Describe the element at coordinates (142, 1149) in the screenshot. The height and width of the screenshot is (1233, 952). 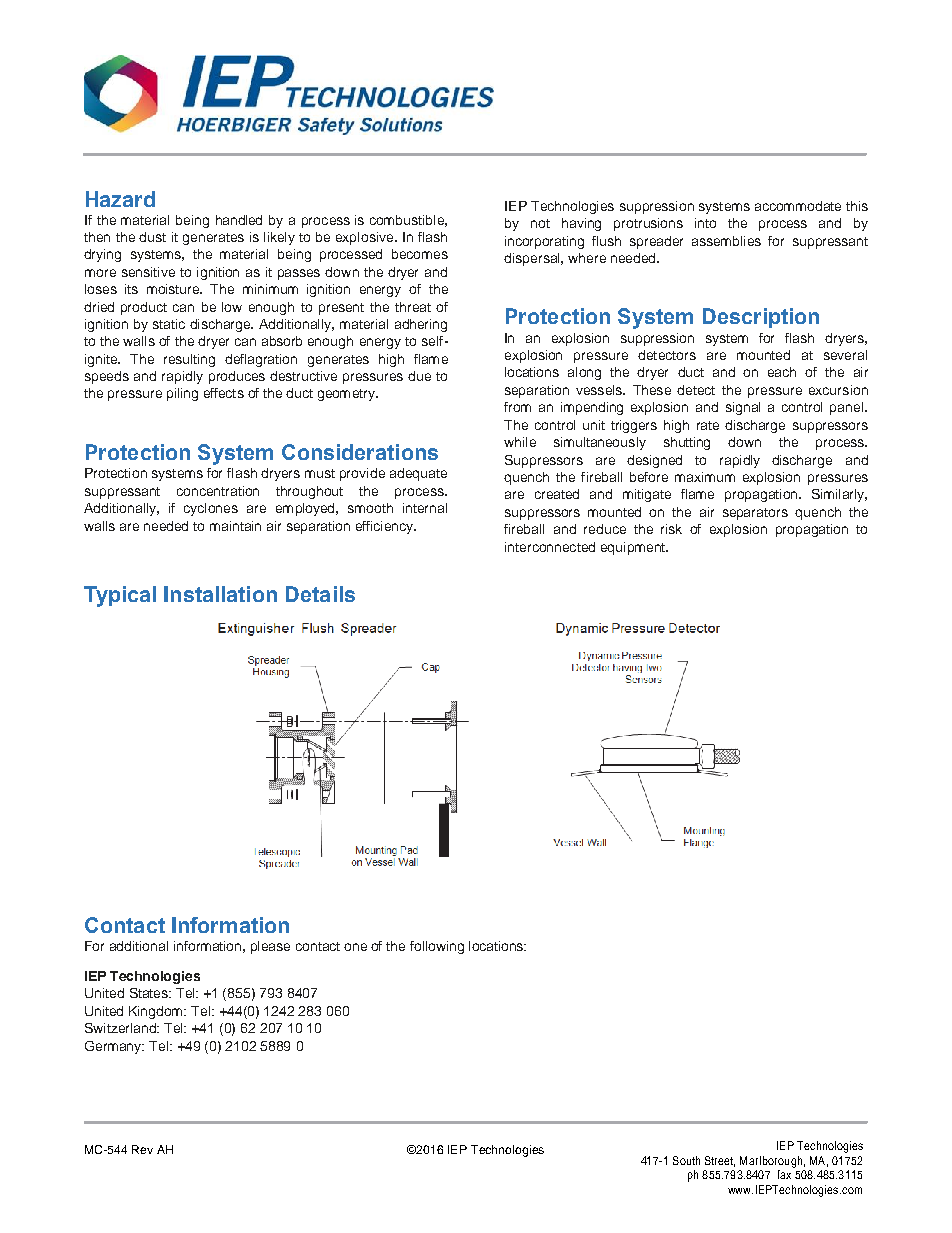
I see `Rev` at that location.
